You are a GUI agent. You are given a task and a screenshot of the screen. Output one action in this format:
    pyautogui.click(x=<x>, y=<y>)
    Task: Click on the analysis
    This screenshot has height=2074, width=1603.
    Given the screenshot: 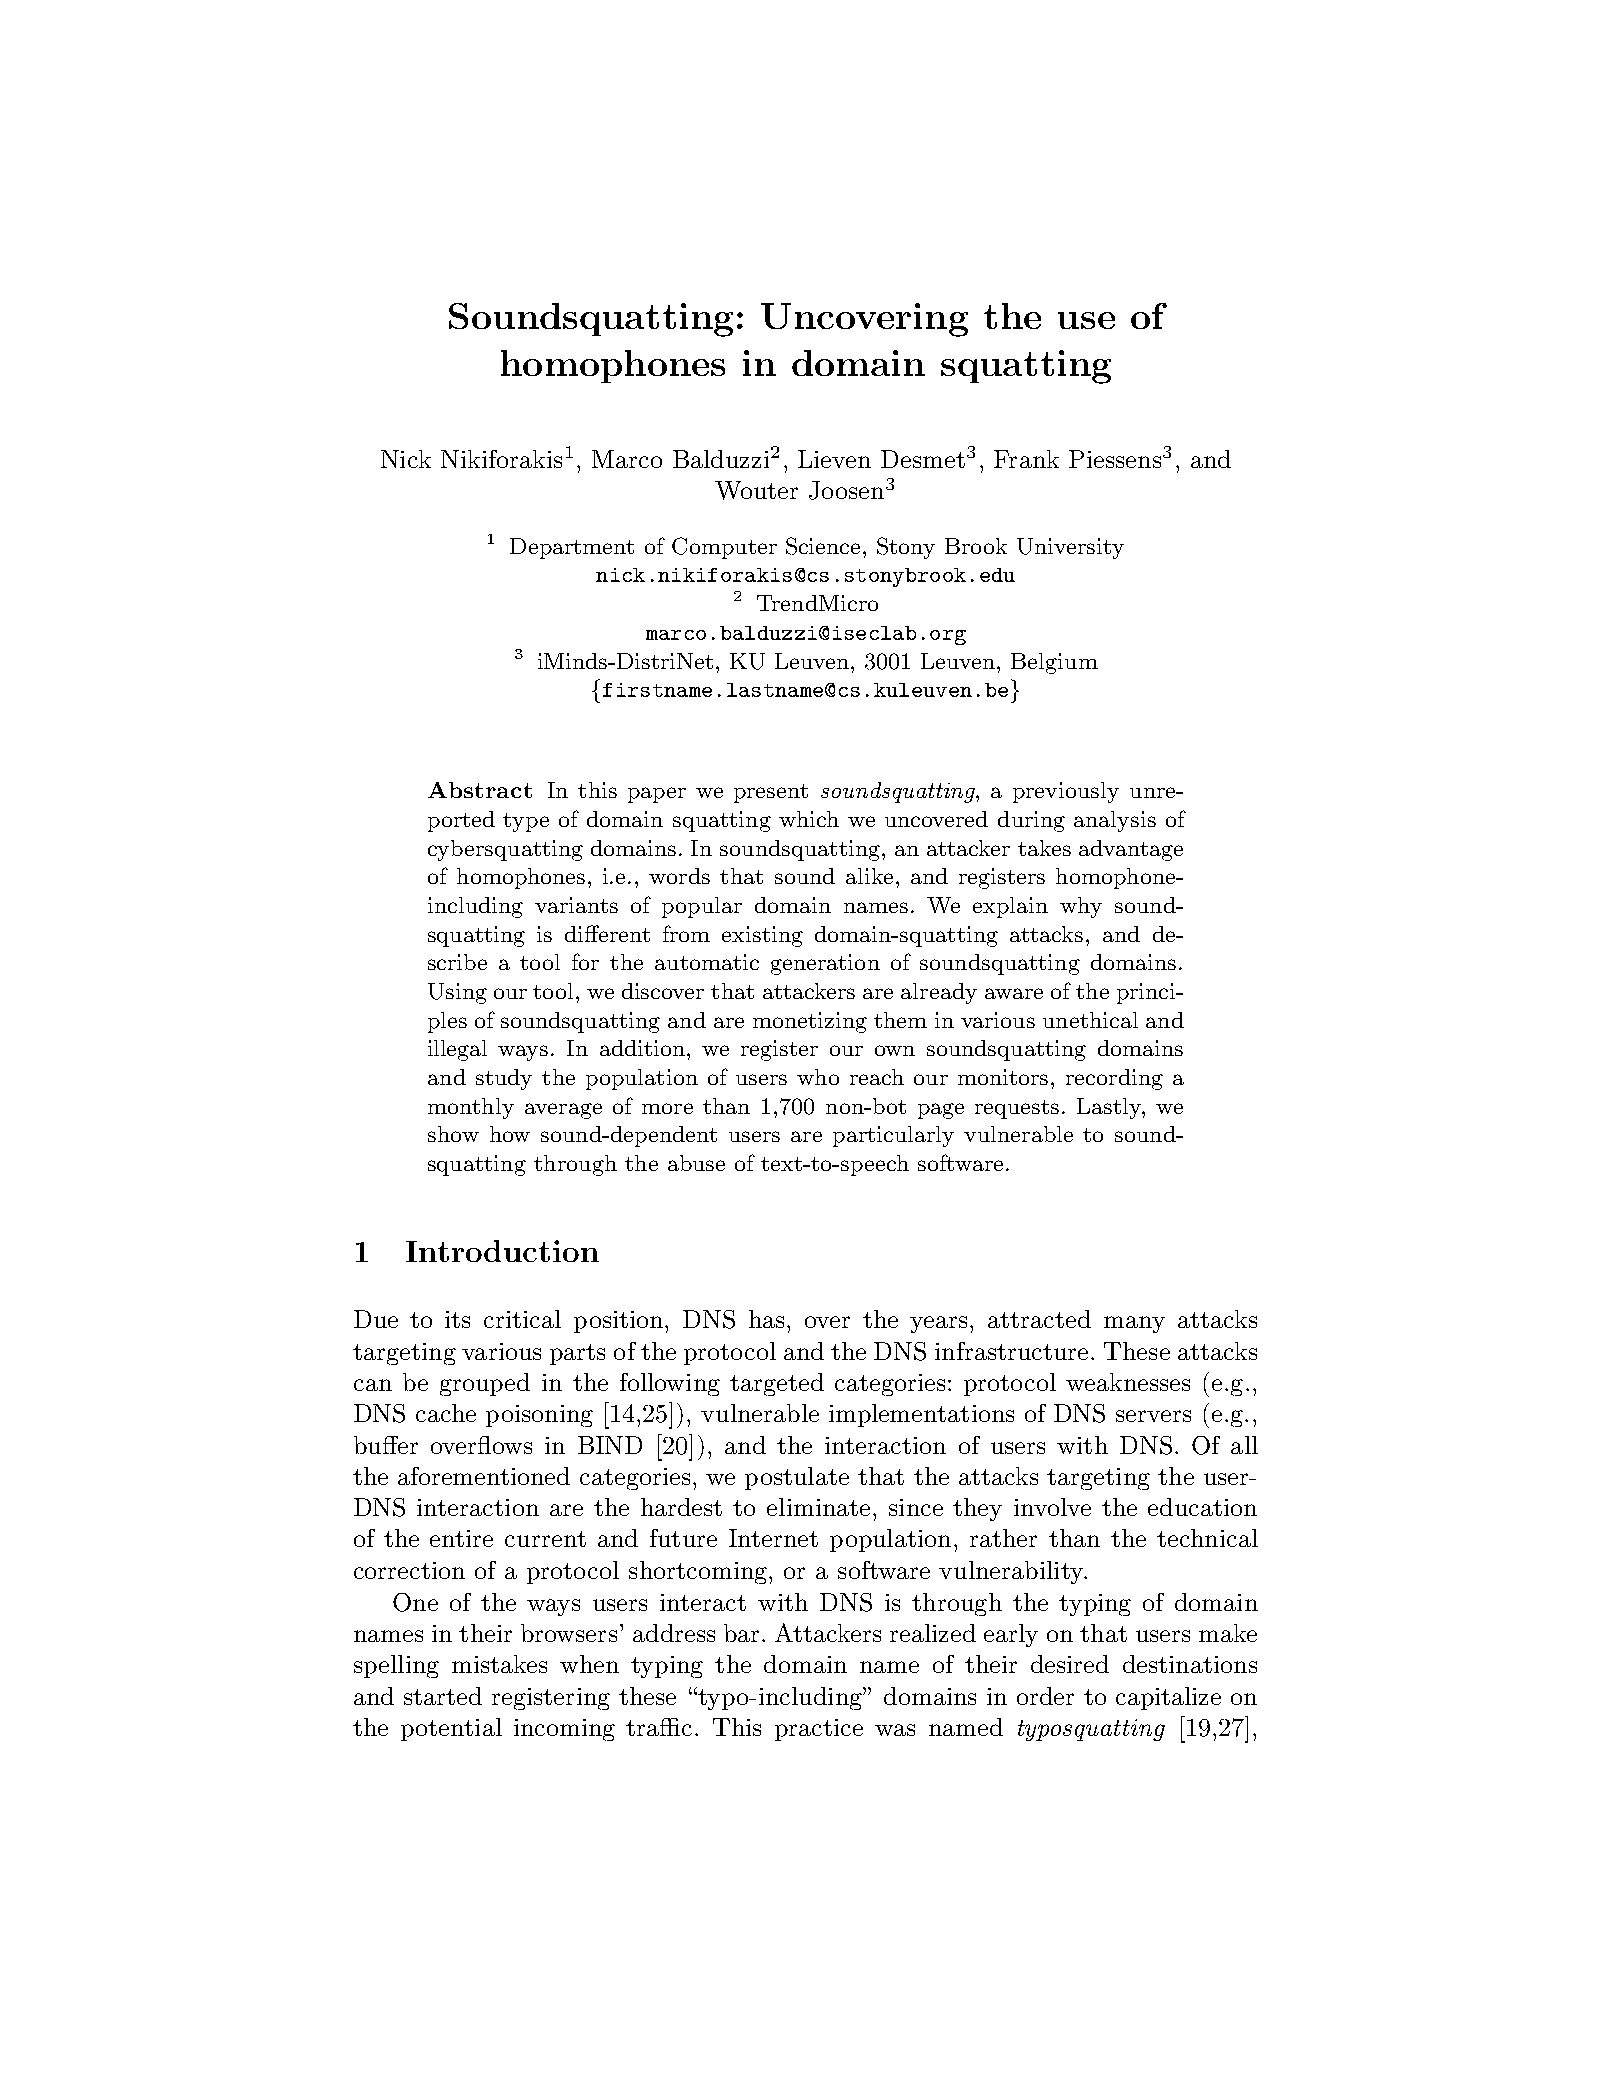 What is the action you would take?
    pyautogui.click(x=1115, y=821)
